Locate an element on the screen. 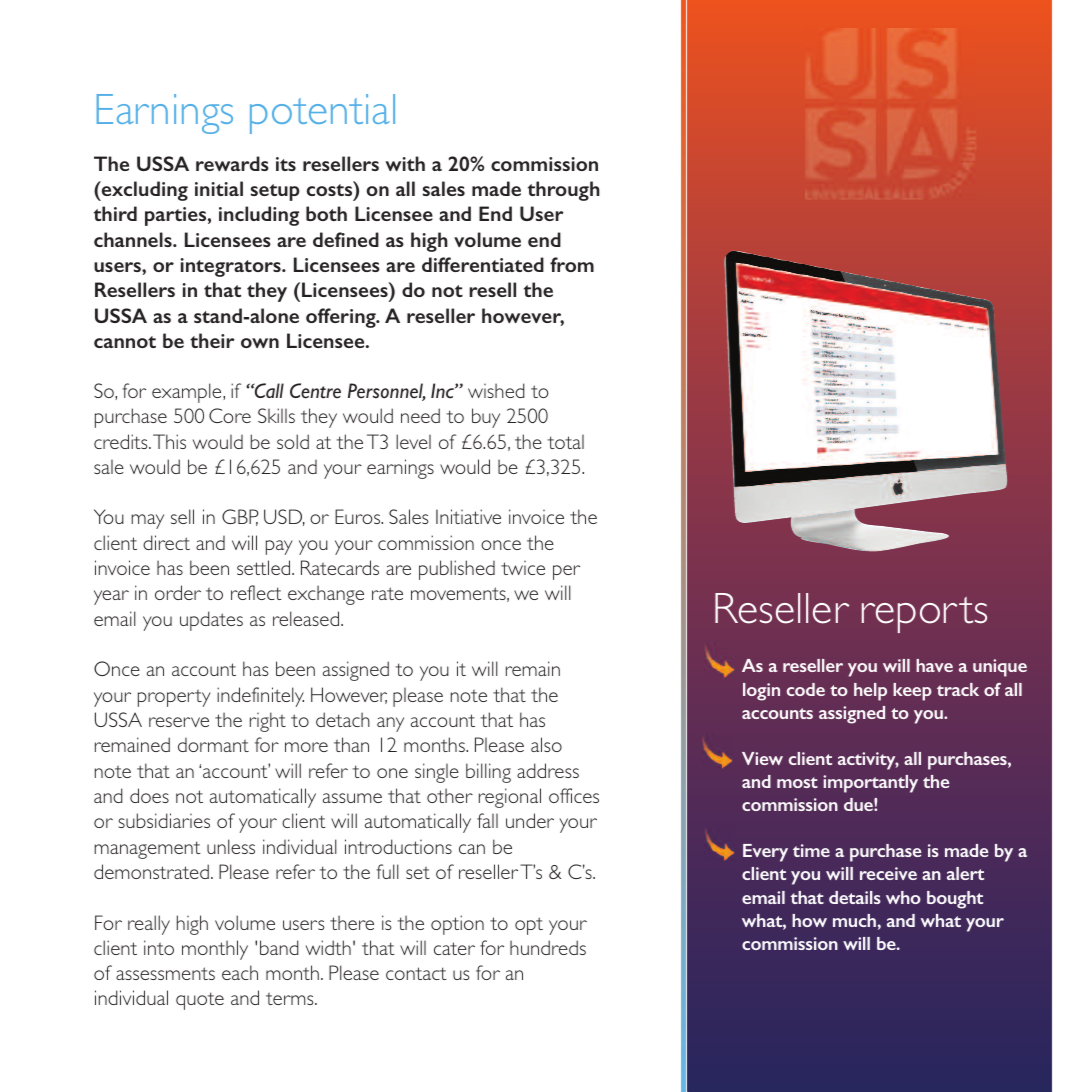  importantly is located at coordinates (870, 784).
